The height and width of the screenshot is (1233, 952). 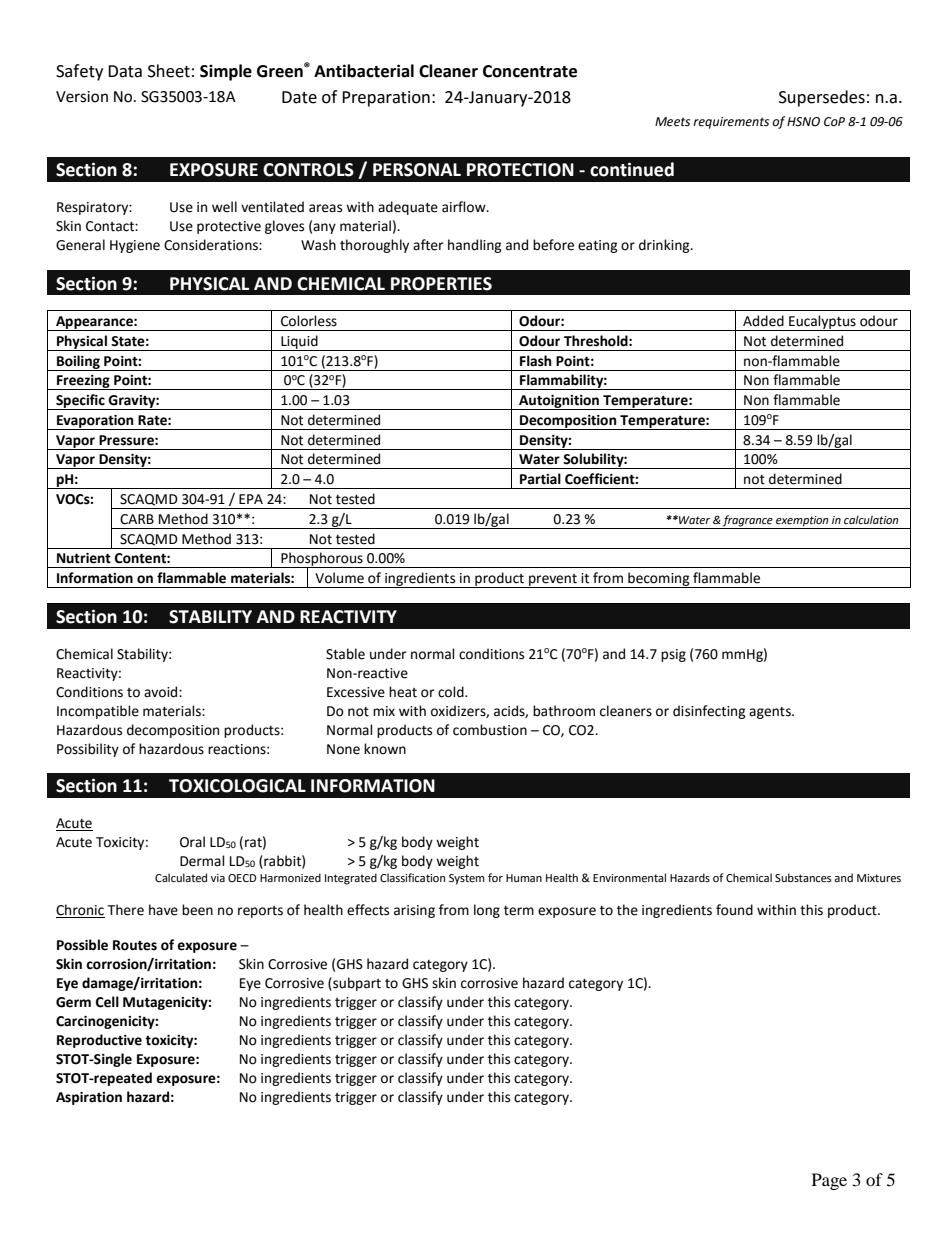 What do you see at coordinates (487, 911) in the screenshot?
I see `long` at bounding box center [487, 911].
